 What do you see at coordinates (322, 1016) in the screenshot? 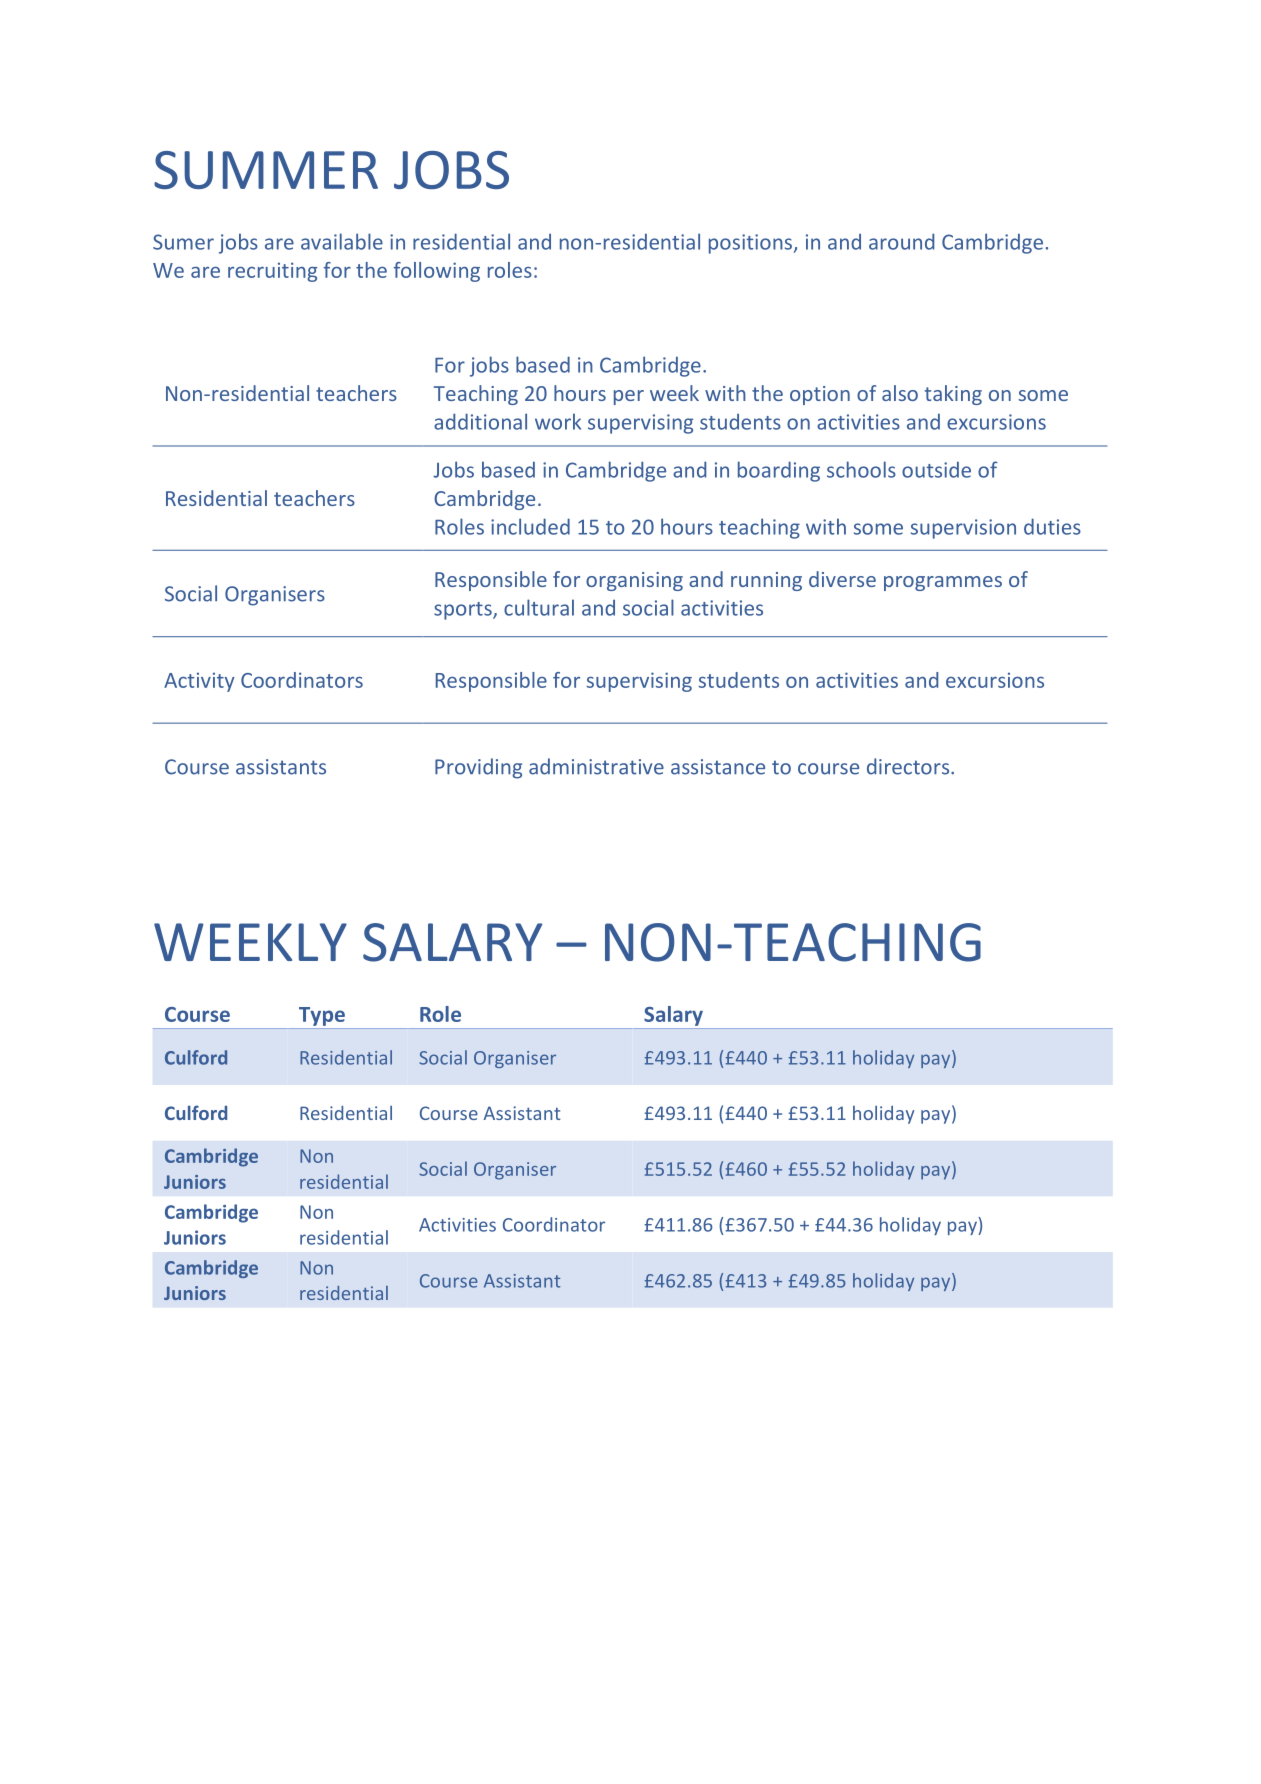
I see `Type` at bounding box center [322, 1016].
